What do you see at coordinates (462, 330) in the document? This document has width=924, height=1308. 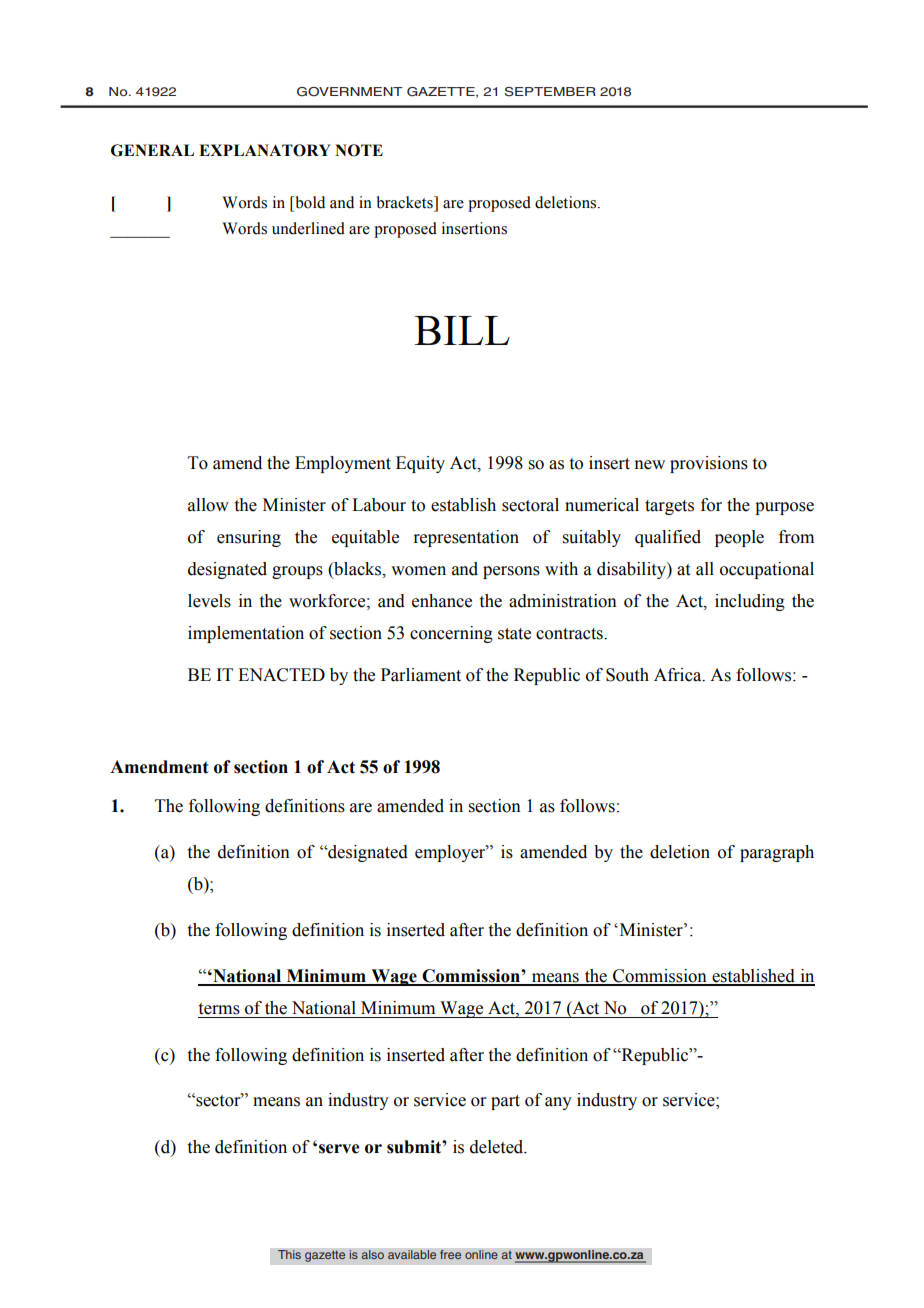 I see `BILL` at bounding box center [462, 330].
